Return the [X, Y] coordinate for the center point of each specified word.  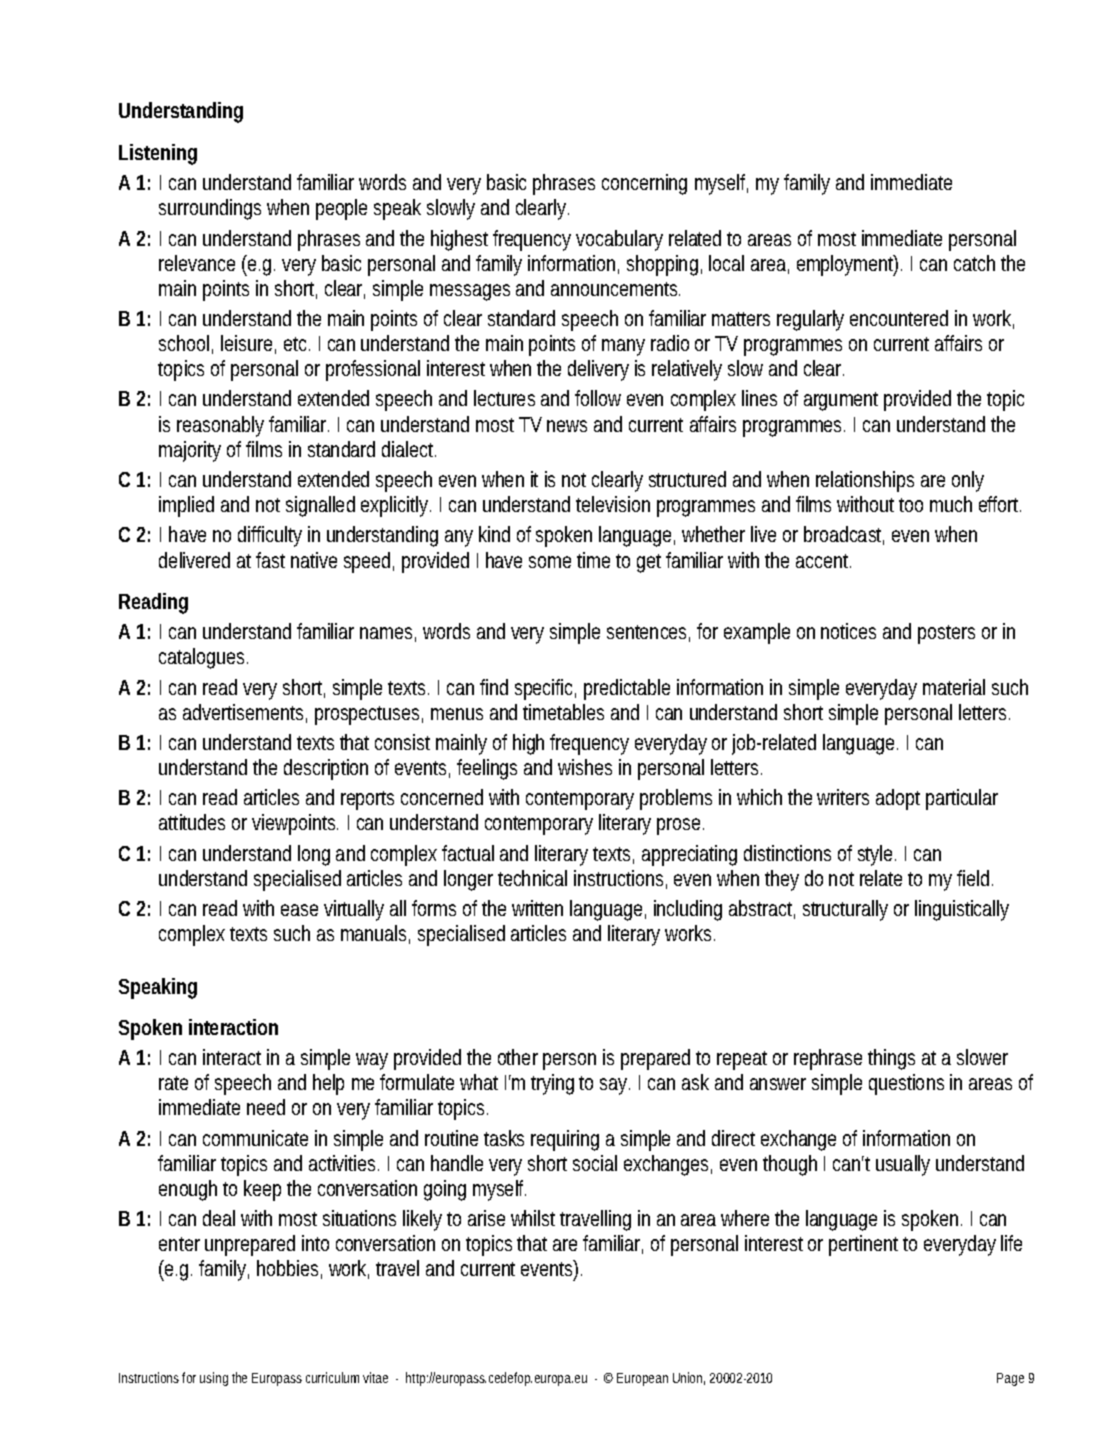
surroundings [210, 209]
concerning [644, 184]
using [214, 1379]
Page [1010, 1379]
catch [974, 263]
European [642, 1379]
